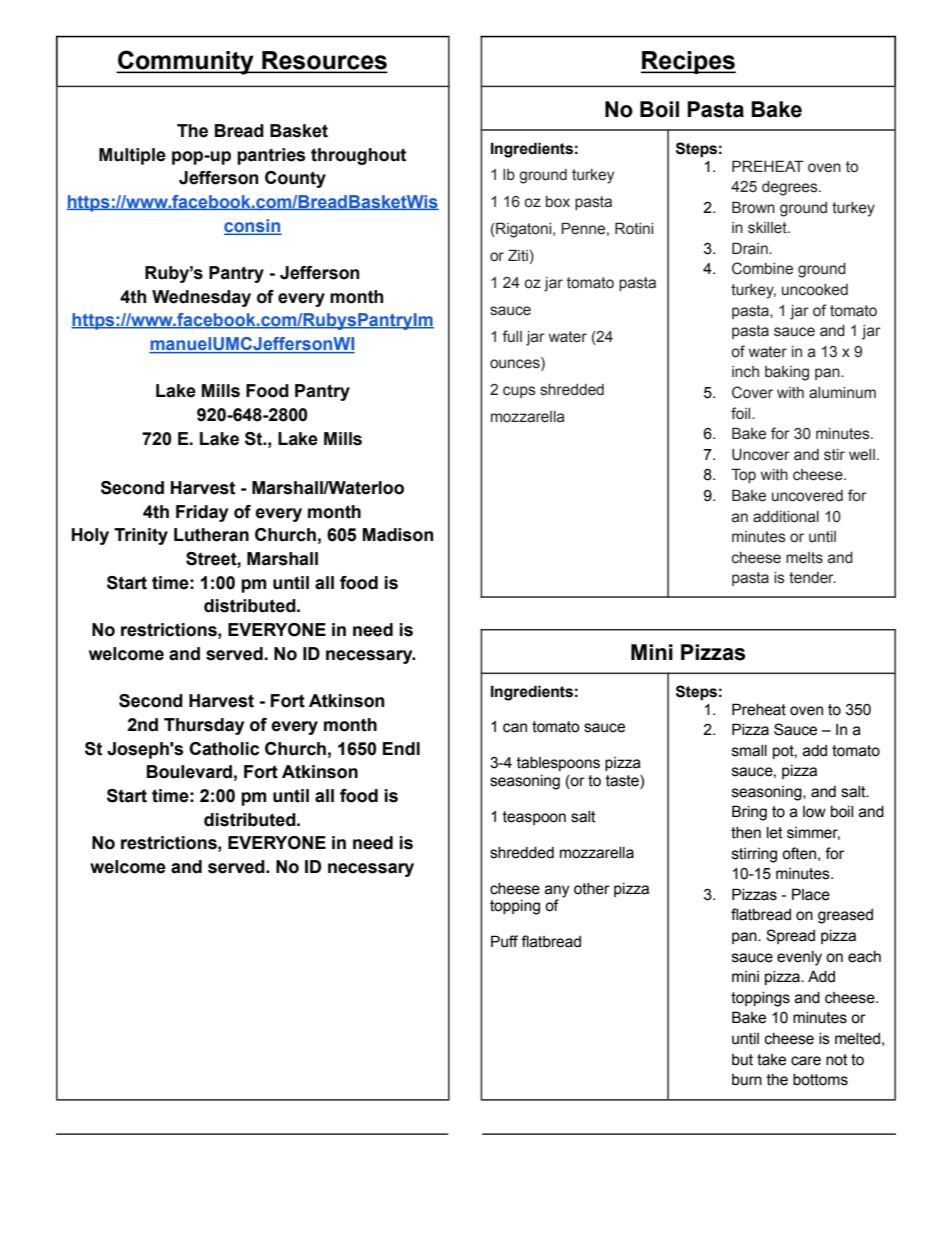  What do you see at coordinates (512, 336) in the screenshot?
I see `full` at bounding box center [512, 336].
